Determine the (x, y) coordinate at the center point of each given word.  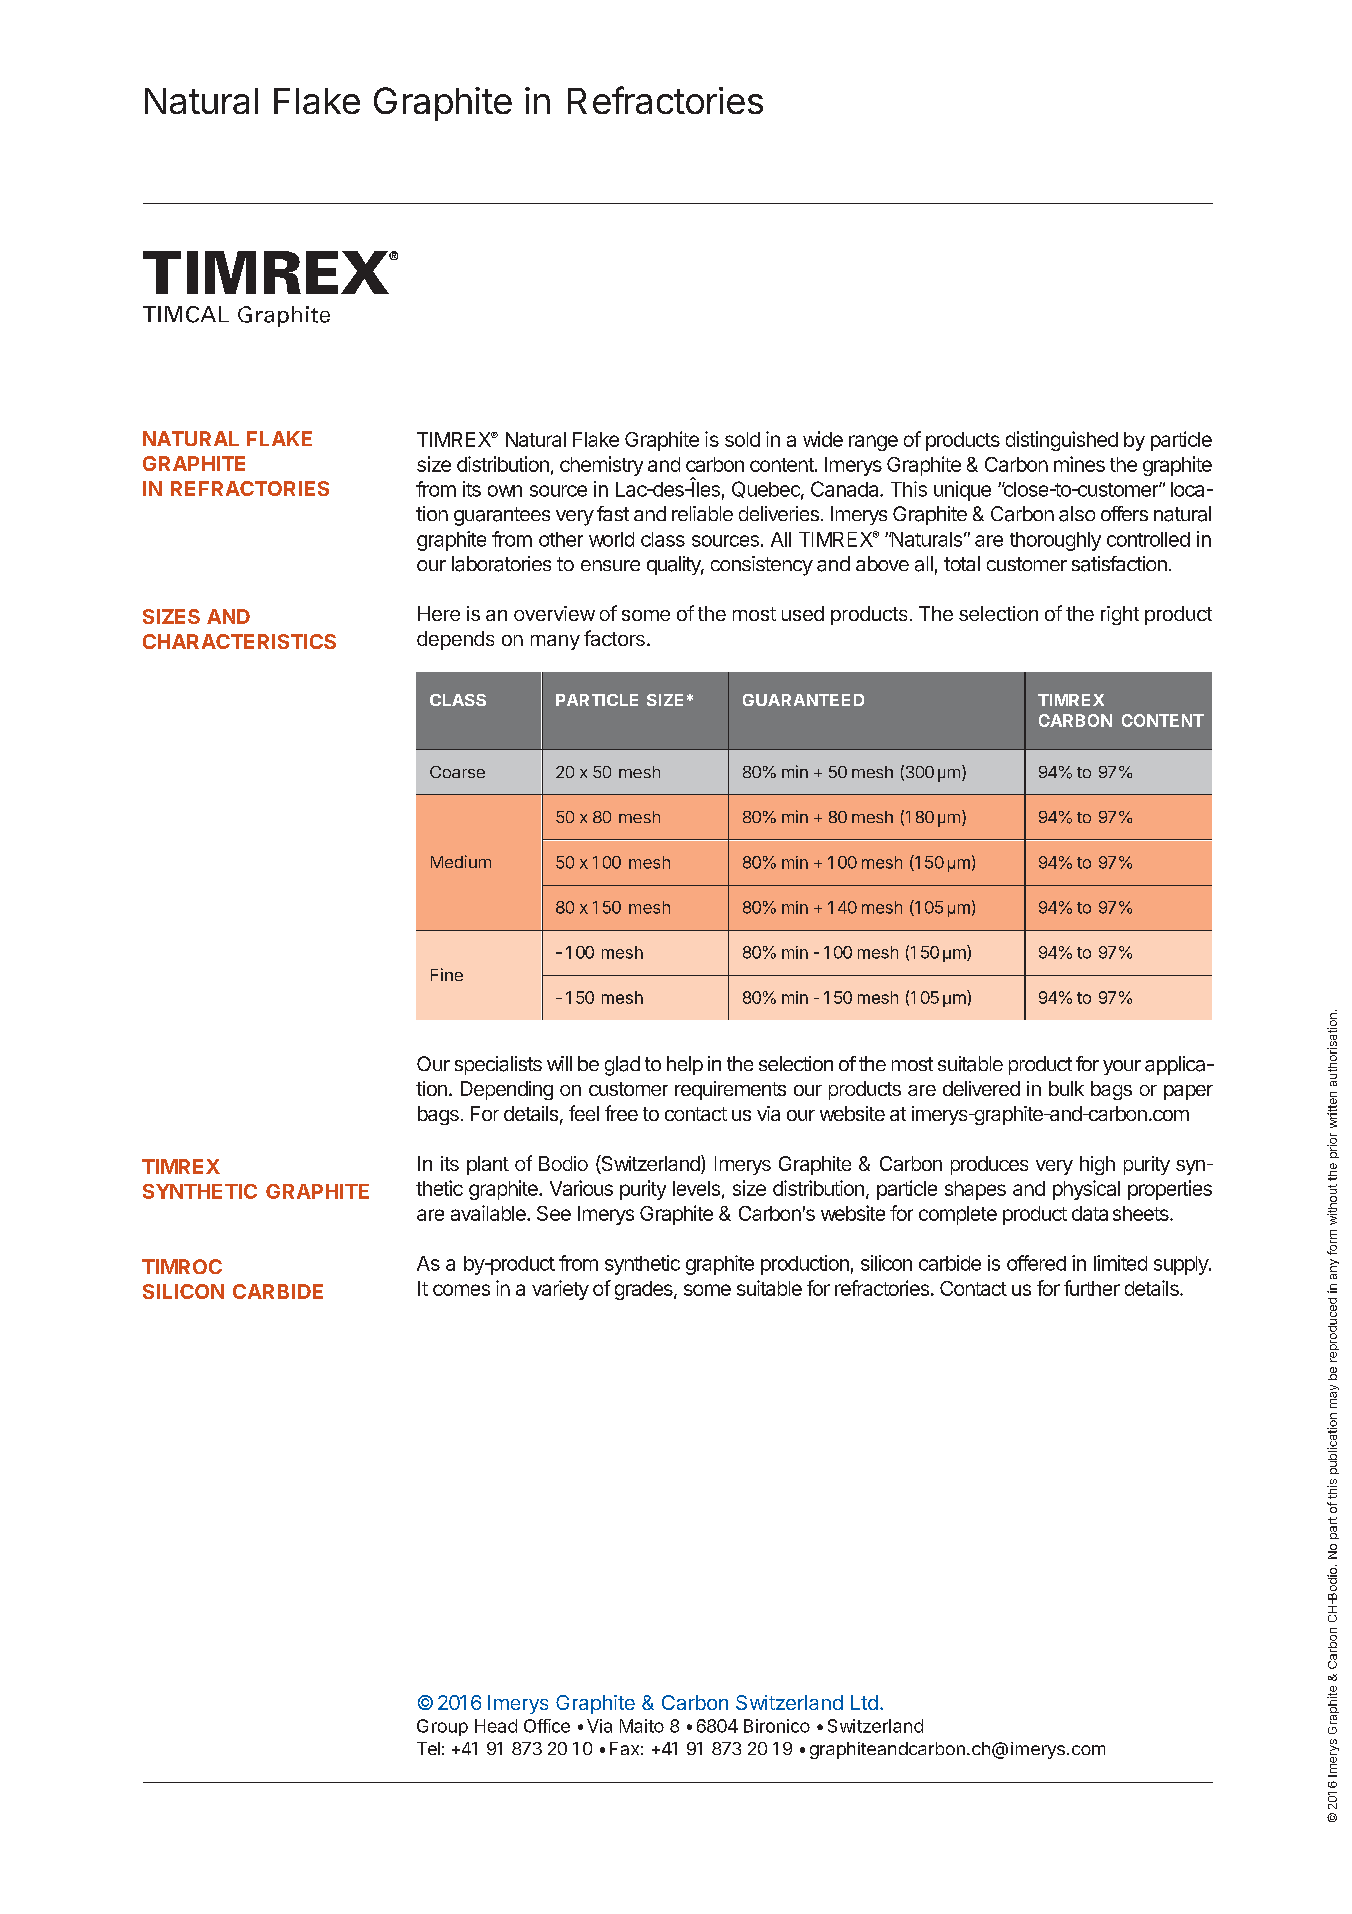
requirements (730, 1090)
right (1120, 615)
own (505, 491)
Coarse (457, 772)
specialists (498, 1065)
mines (1079, 464)
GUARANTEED (803, 700)
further (1092, 1288)
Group (442, 1727)
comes (461, 1290)
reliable (702, 513)
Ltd (864, 1702)
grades (645, 1290)
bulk (1066, 1088)
